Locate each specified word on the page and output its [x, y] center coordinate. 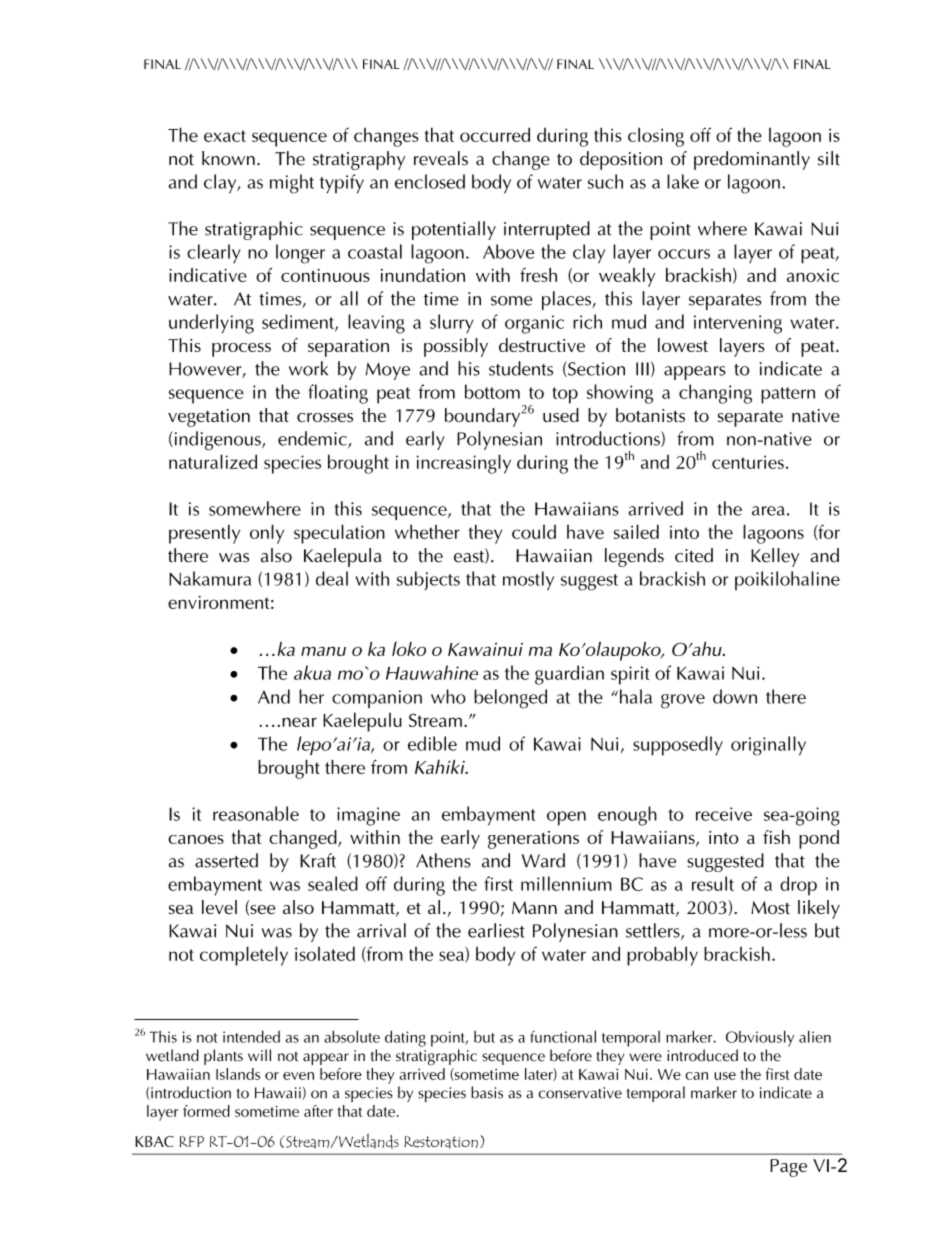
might [292, 184]
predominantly [752, 160]
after [318, 1111]
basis [487, 1092]
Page [788, 1168]
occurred [495, 134]
